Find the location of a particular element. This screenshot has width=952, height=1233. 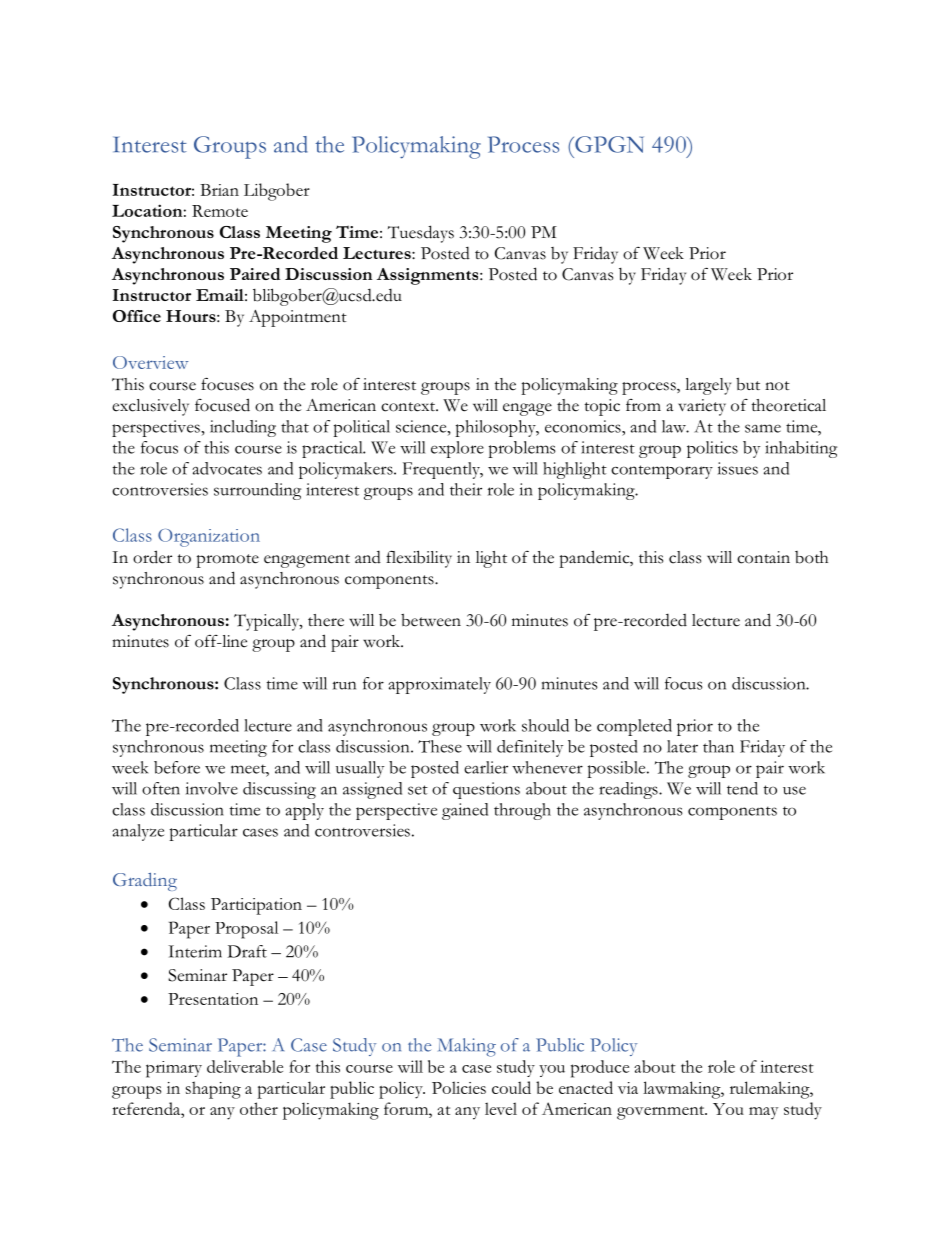

shaping is located at coordinates (213, 1090).
